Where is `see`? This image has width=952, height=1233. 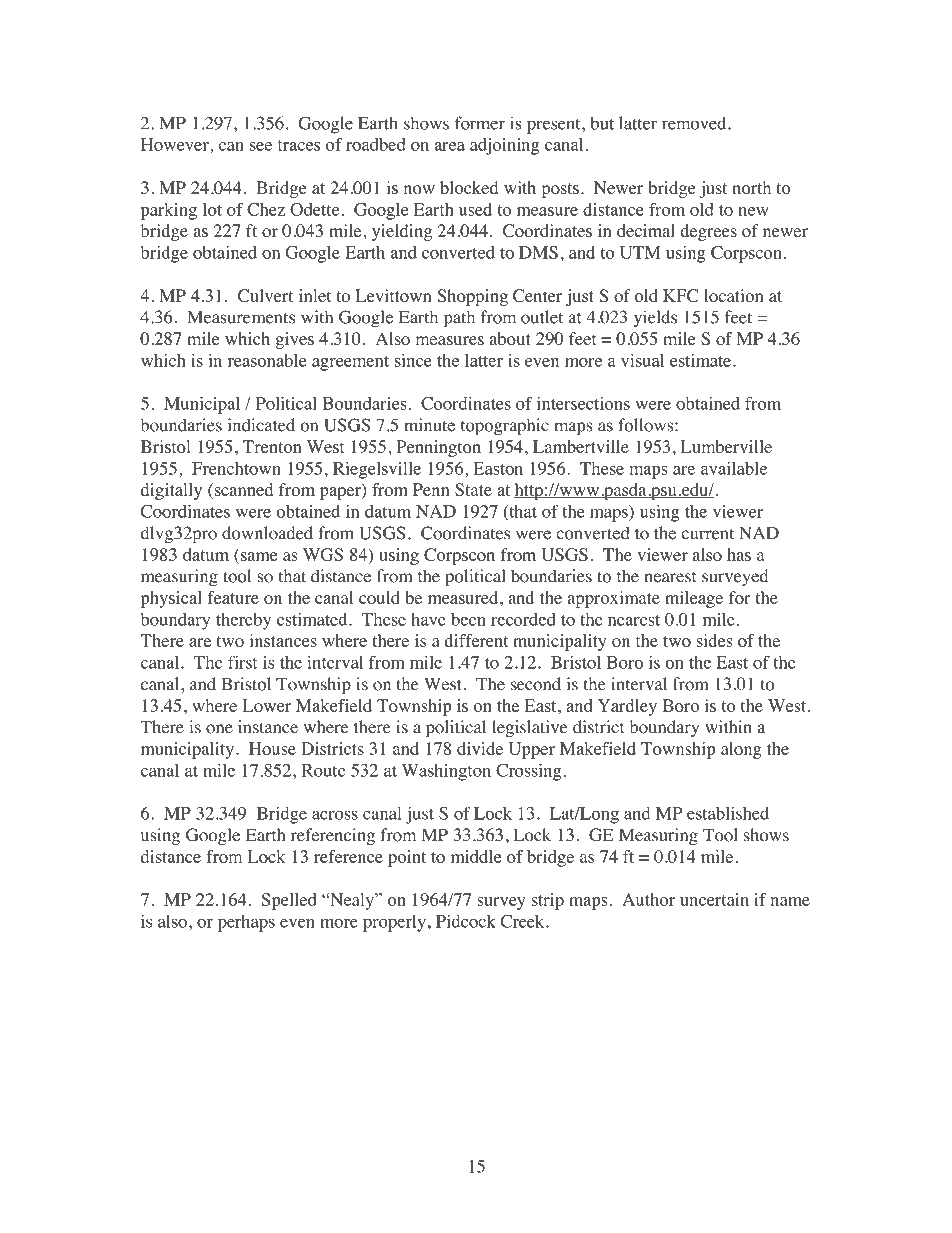 see is located at coordinates (261, 146).
